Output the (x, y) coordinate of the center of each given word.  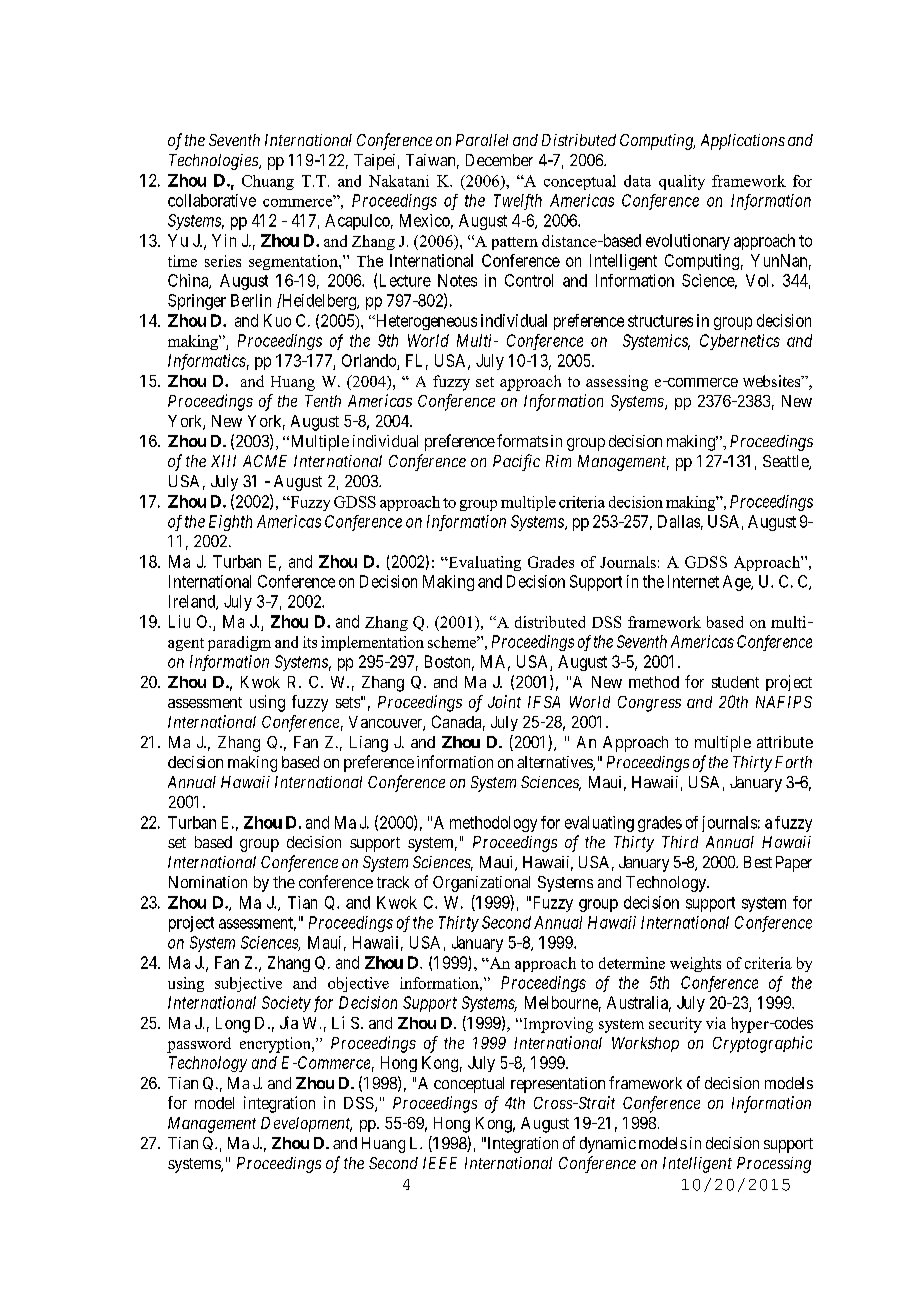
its (310, 642)
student (735, 682)
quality (682, 182)
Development (306, 1124)
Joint (504, 701)
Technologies (214, 162)
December (499, 160)
